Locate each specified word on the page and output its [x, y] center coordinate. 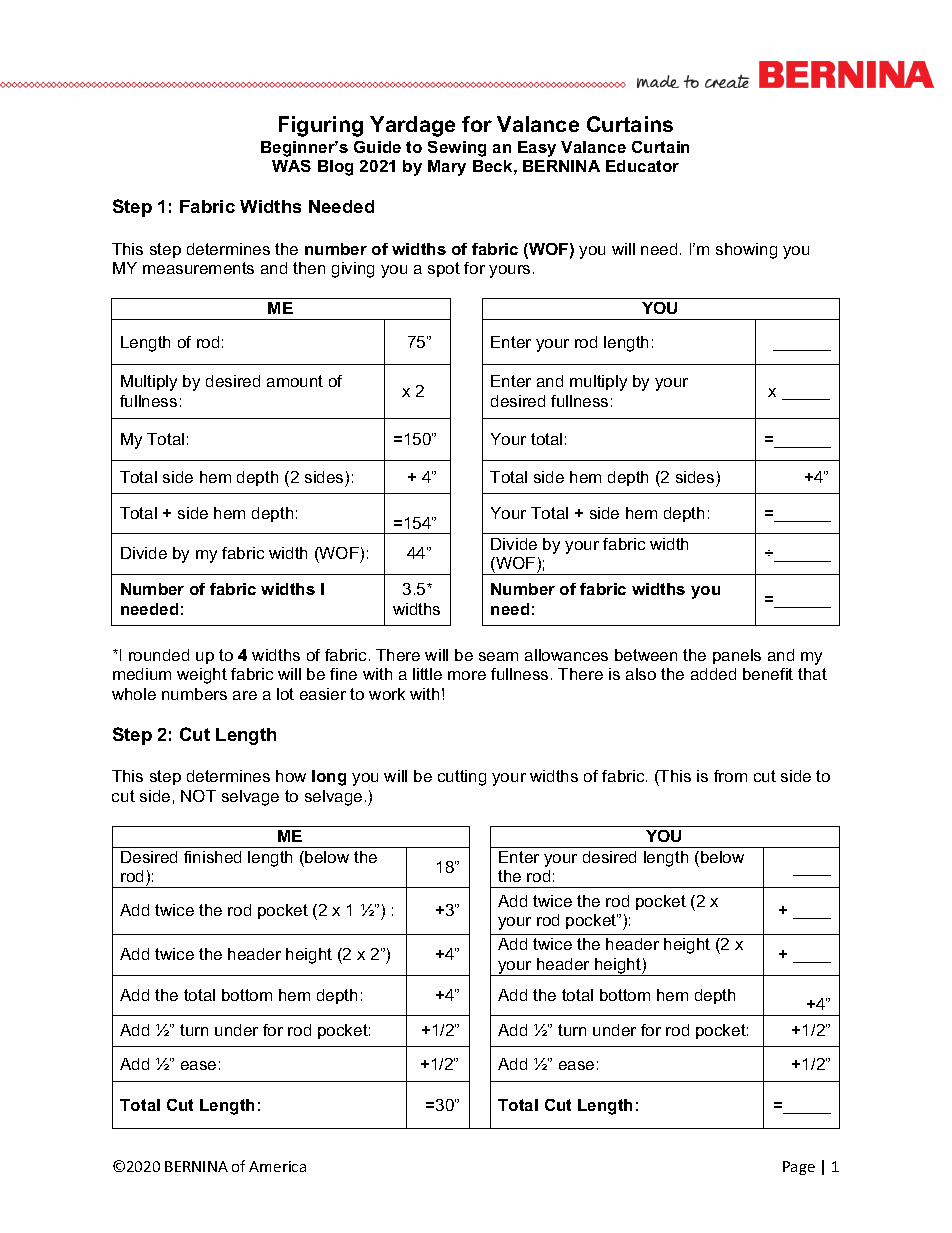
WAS [291, 166]
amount [295, 381]
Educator [642, 166]
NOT [198, 796]
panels [737, 656]
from [730, 776]
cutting [462, 778]
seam [498, 656]
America [277, 1166]
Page [799, 1168]
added [713, 674]
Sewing [457, 149]
